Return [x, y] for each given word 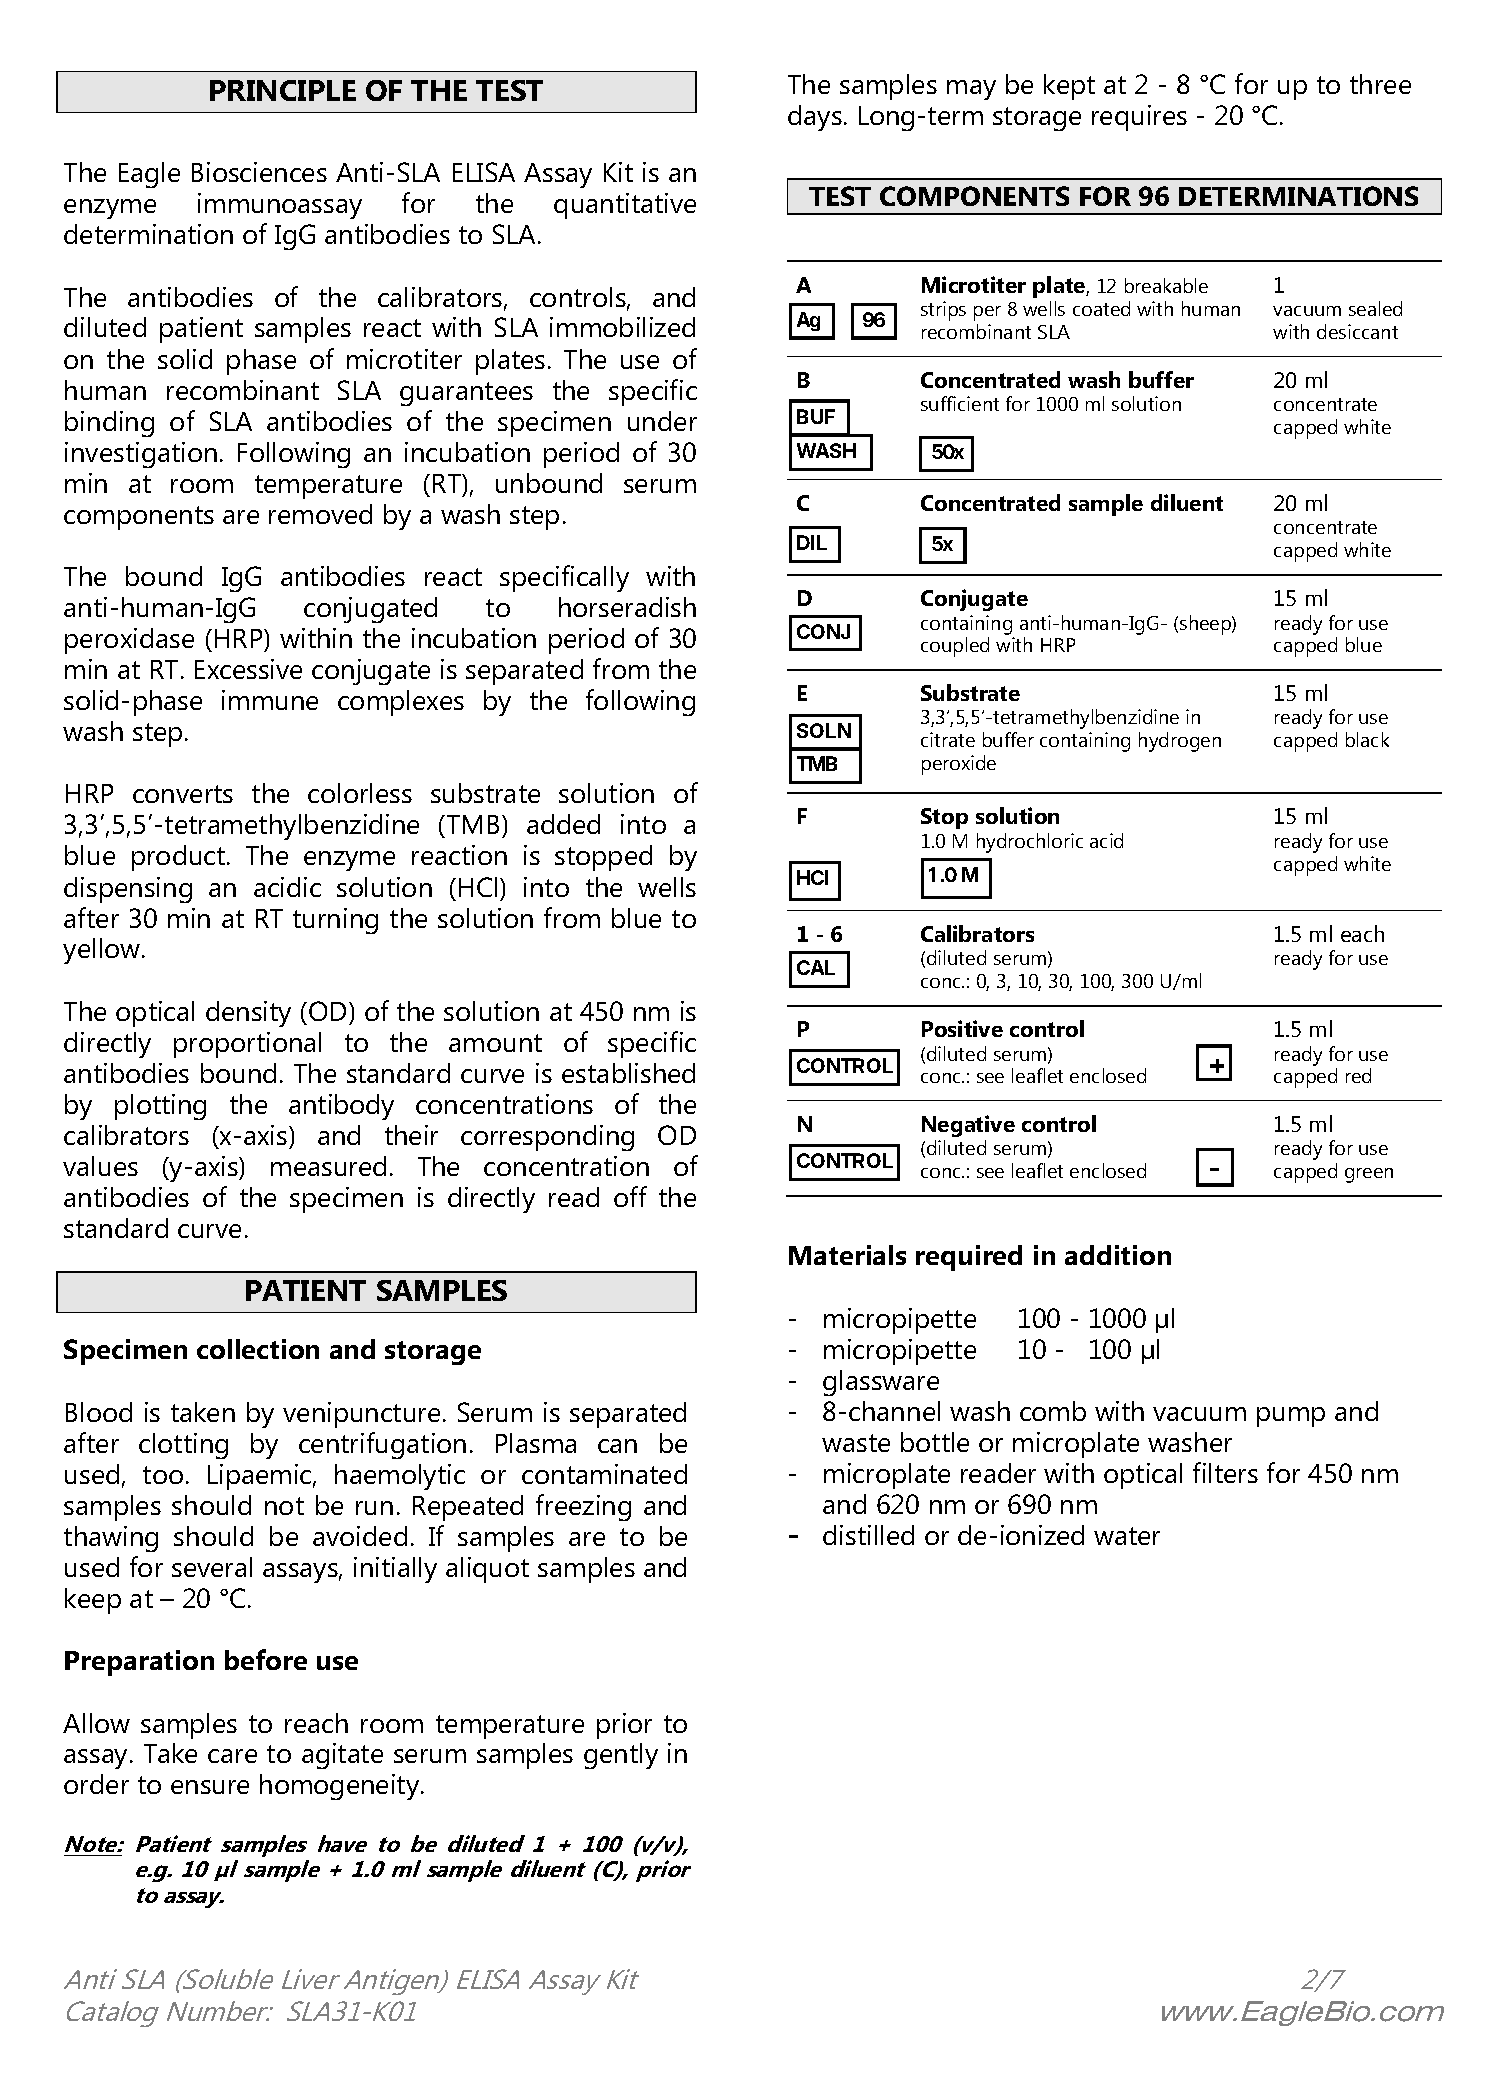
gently [621, 1756]
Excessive [248, 669]
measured [328, 1166]
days [815, 118]
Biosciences [259, 172]
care [232, 1756]
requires [1139, 118]
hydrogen [1180, 742]
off [630, 1196]
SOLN [824, 730]
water [1127, 1536]
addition [1118, 1255]
